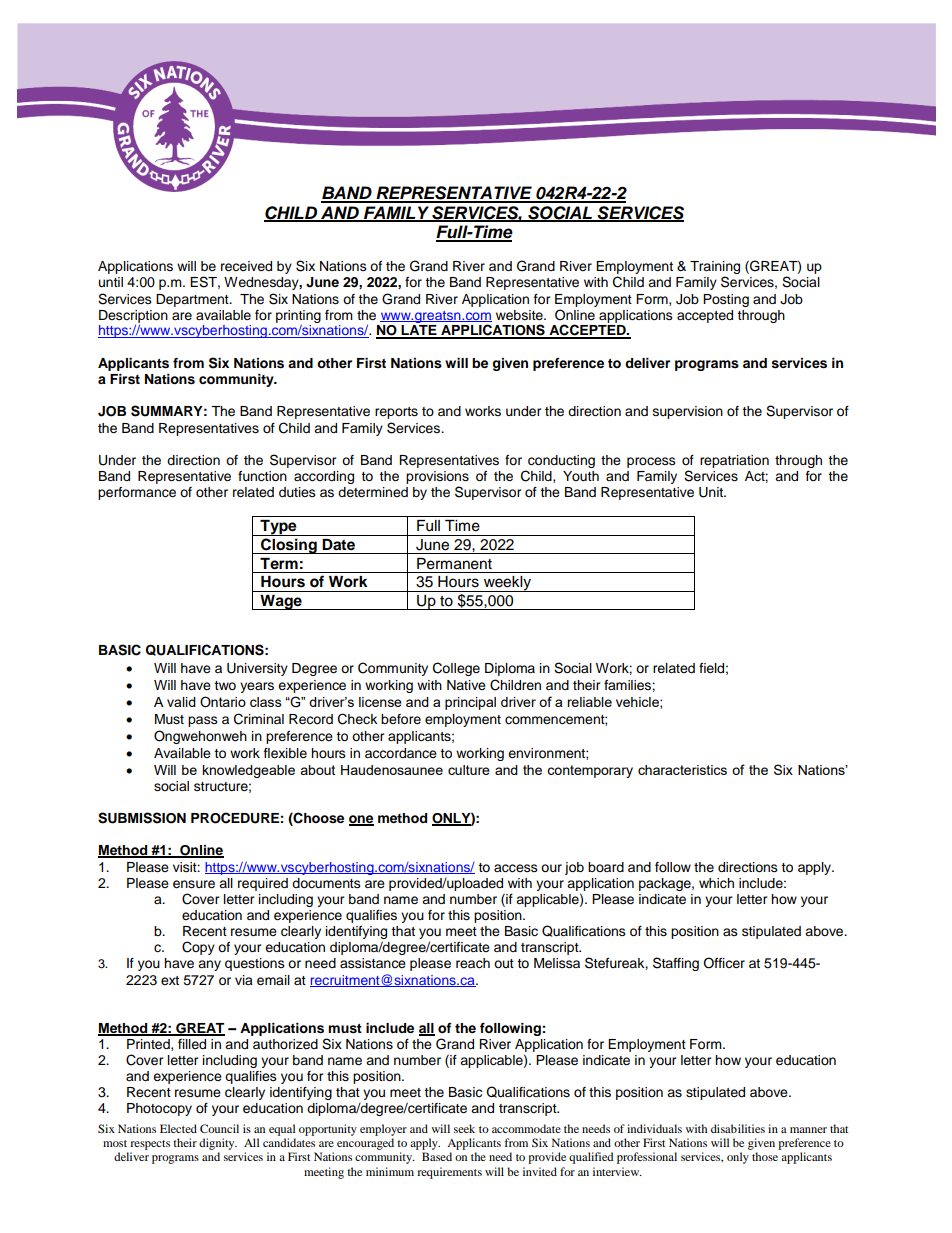  What do you see at coordinates (281, 602) in the document?
I see `Wage` at bounding box center [281, 602].
